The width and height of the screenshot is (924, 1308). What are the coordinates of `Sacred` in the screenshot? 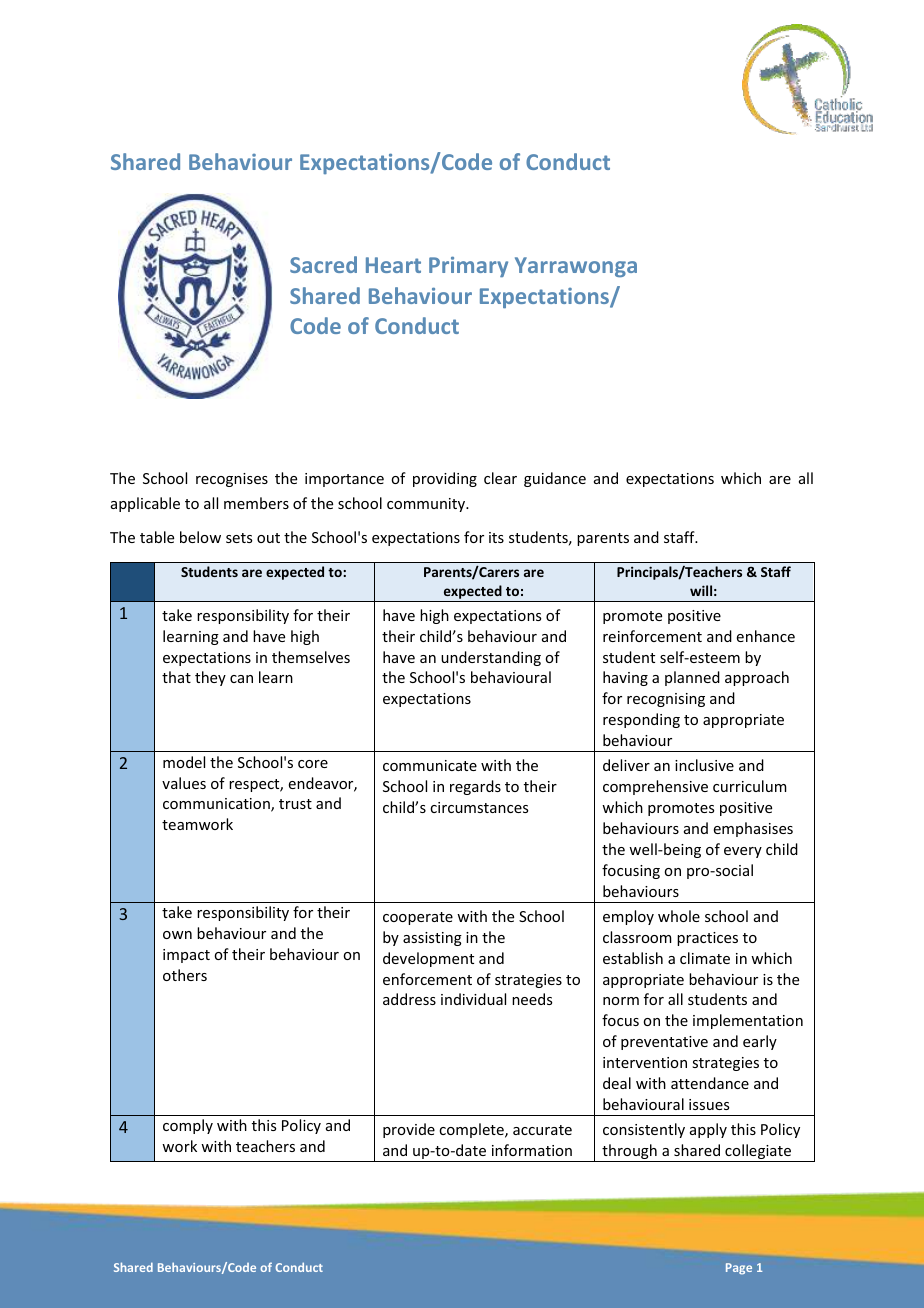 It's located at (323, 264).
